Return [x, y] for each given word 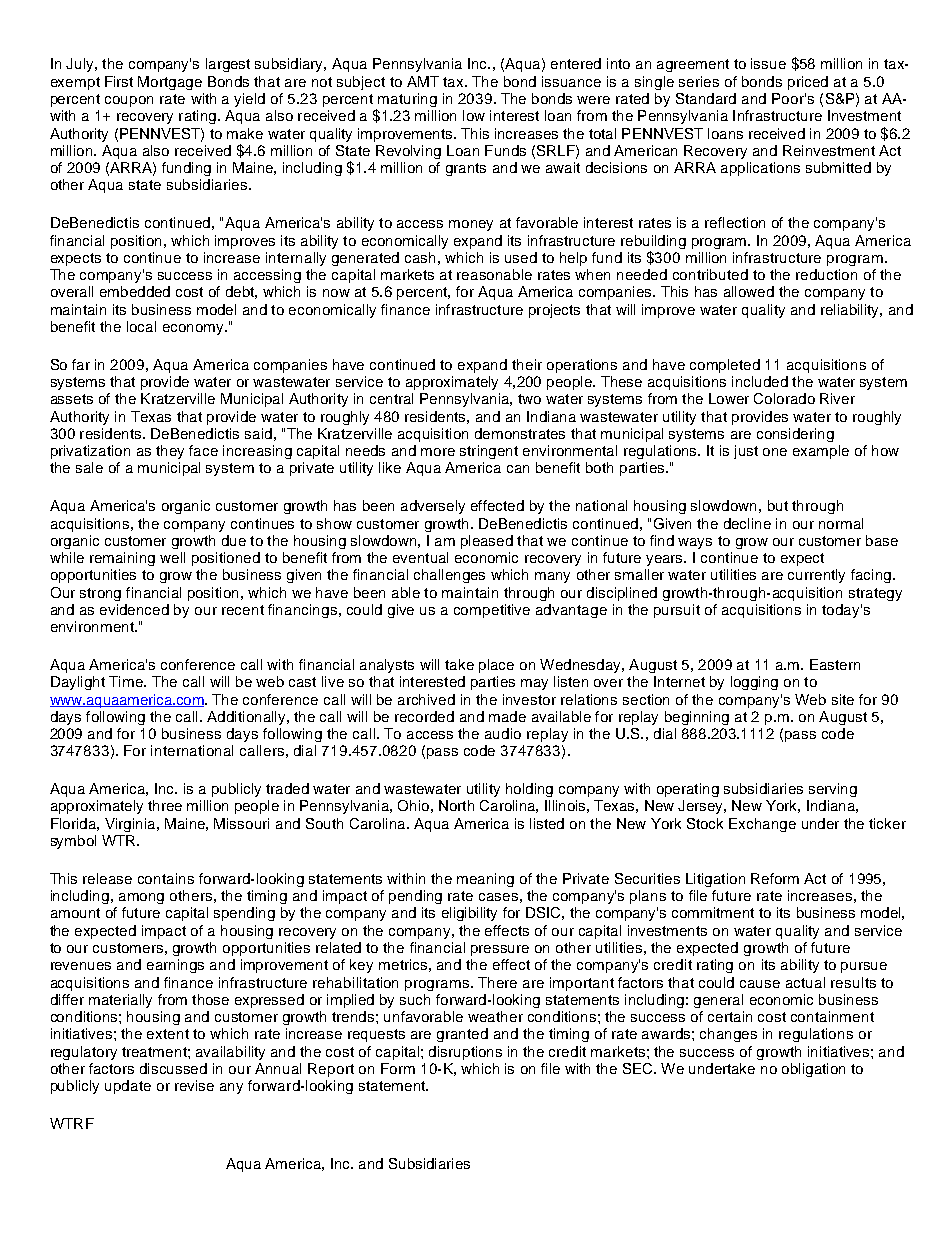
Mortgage [170, 83]
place [496, 666]
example [821, 452]
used [521, 257]
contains [166, 878]
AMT [423, 81]
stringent [489, 452]
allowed [749, 291]
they [170, 452]
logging [754, 683]
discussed [173, 1068]
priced [808, 83]
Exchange [762, 825]
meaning [485, 880]
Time [127, 681]
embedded [135, 291]
